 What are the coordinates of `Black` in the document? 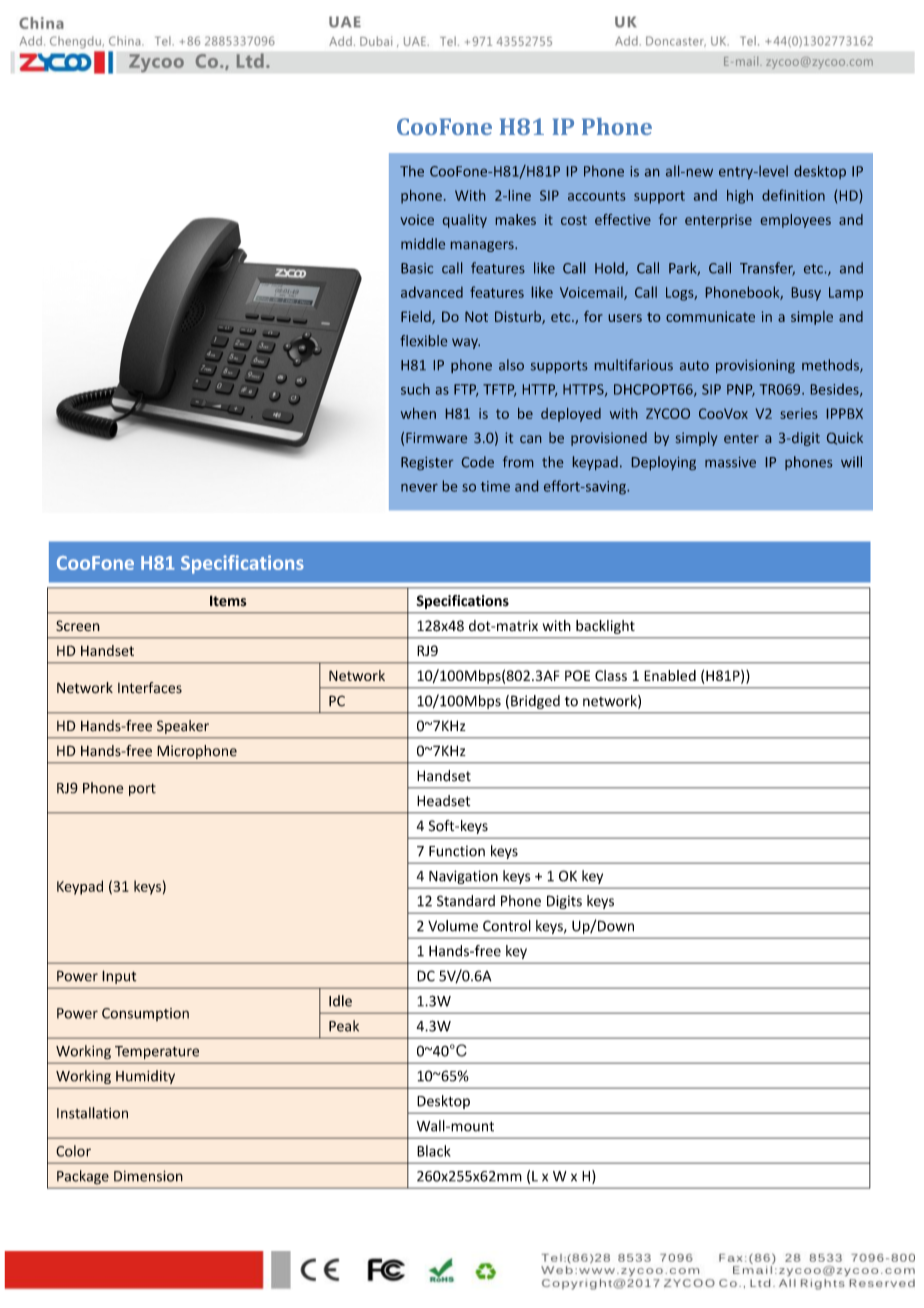 It's located at (434, 1151).
